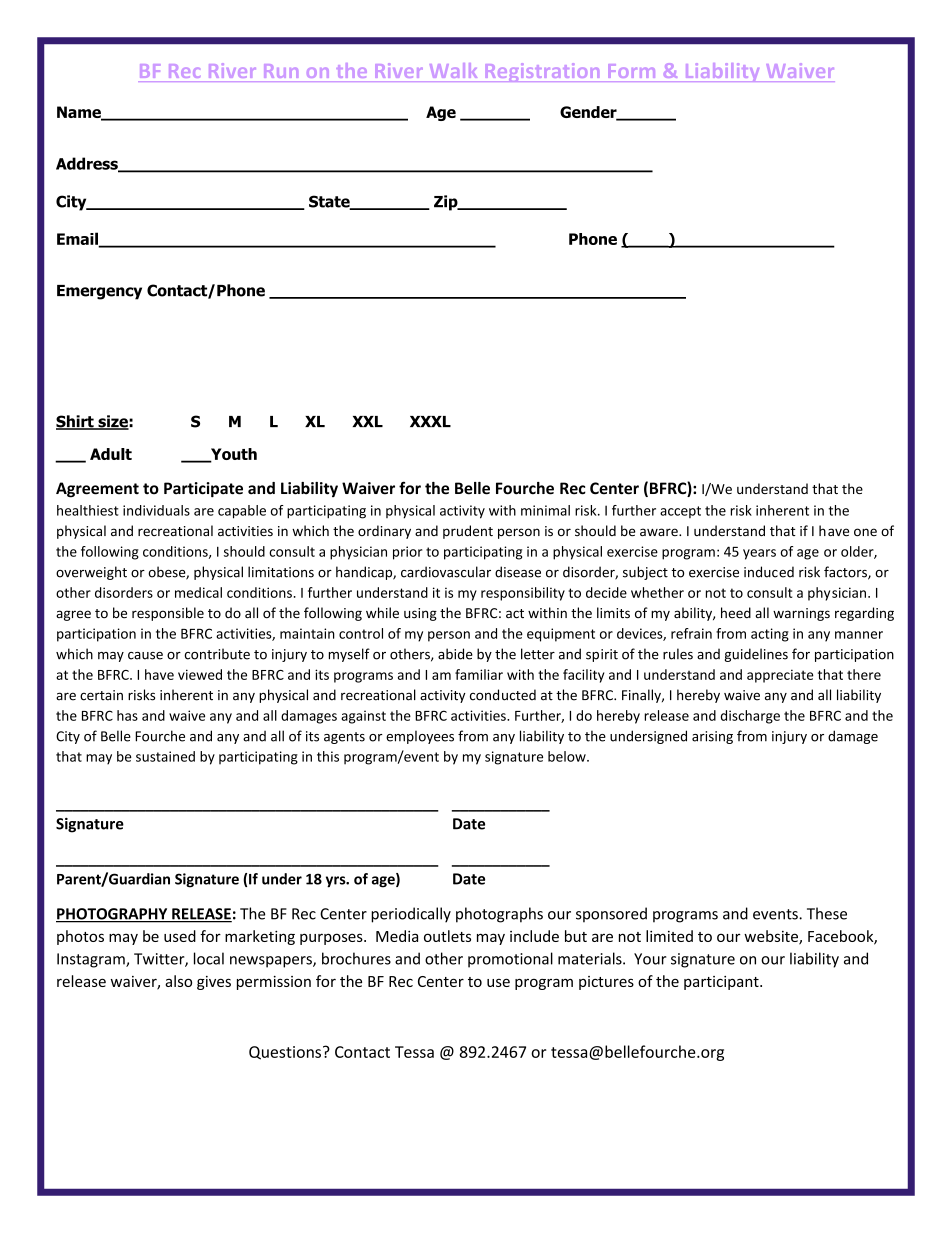 The height and width of the page is (1233, 952). Describe the element at coordinates (680, 512) in the page. I see `accept` at that location.
